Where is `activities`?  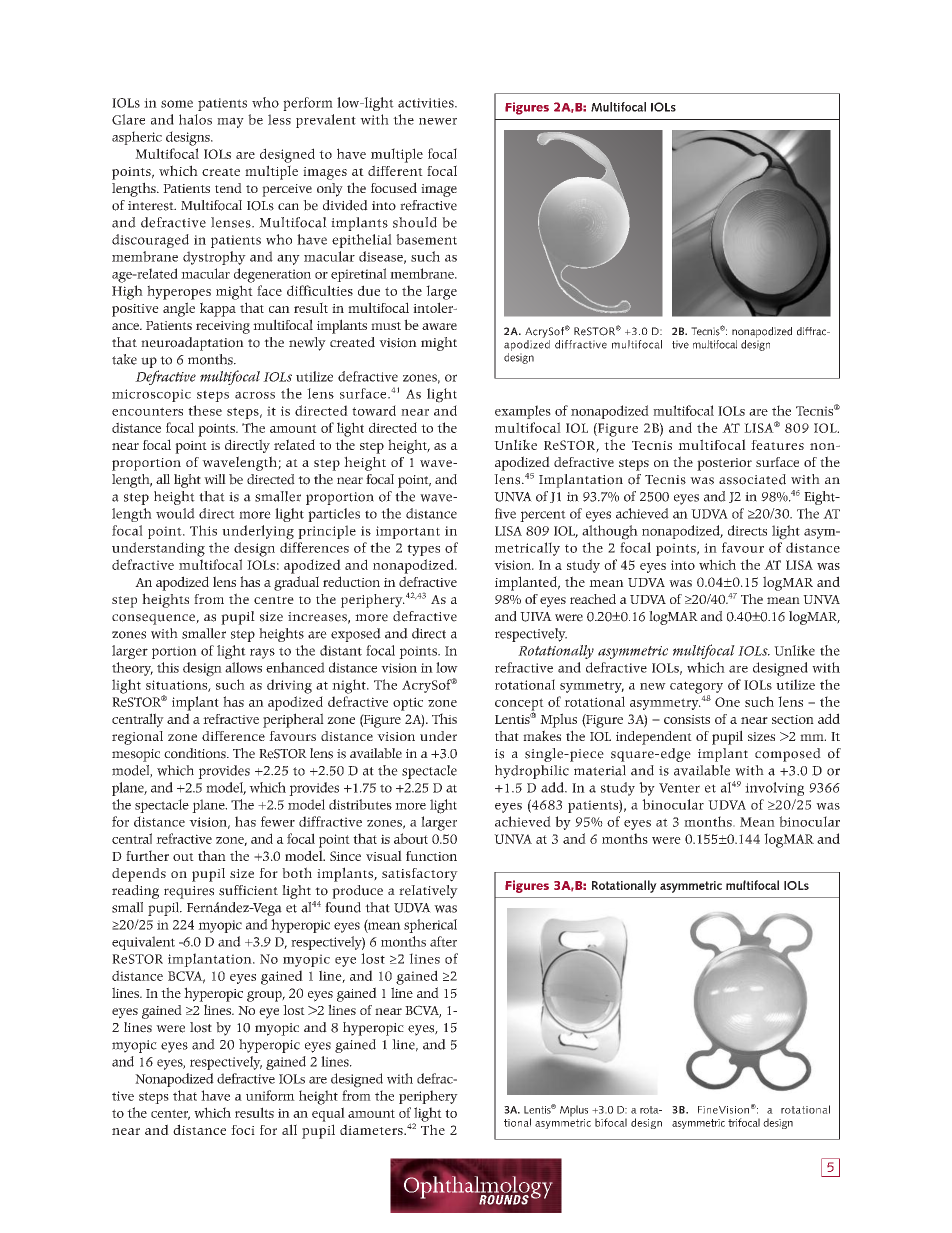 activities is located at coordinates (427, 103).
